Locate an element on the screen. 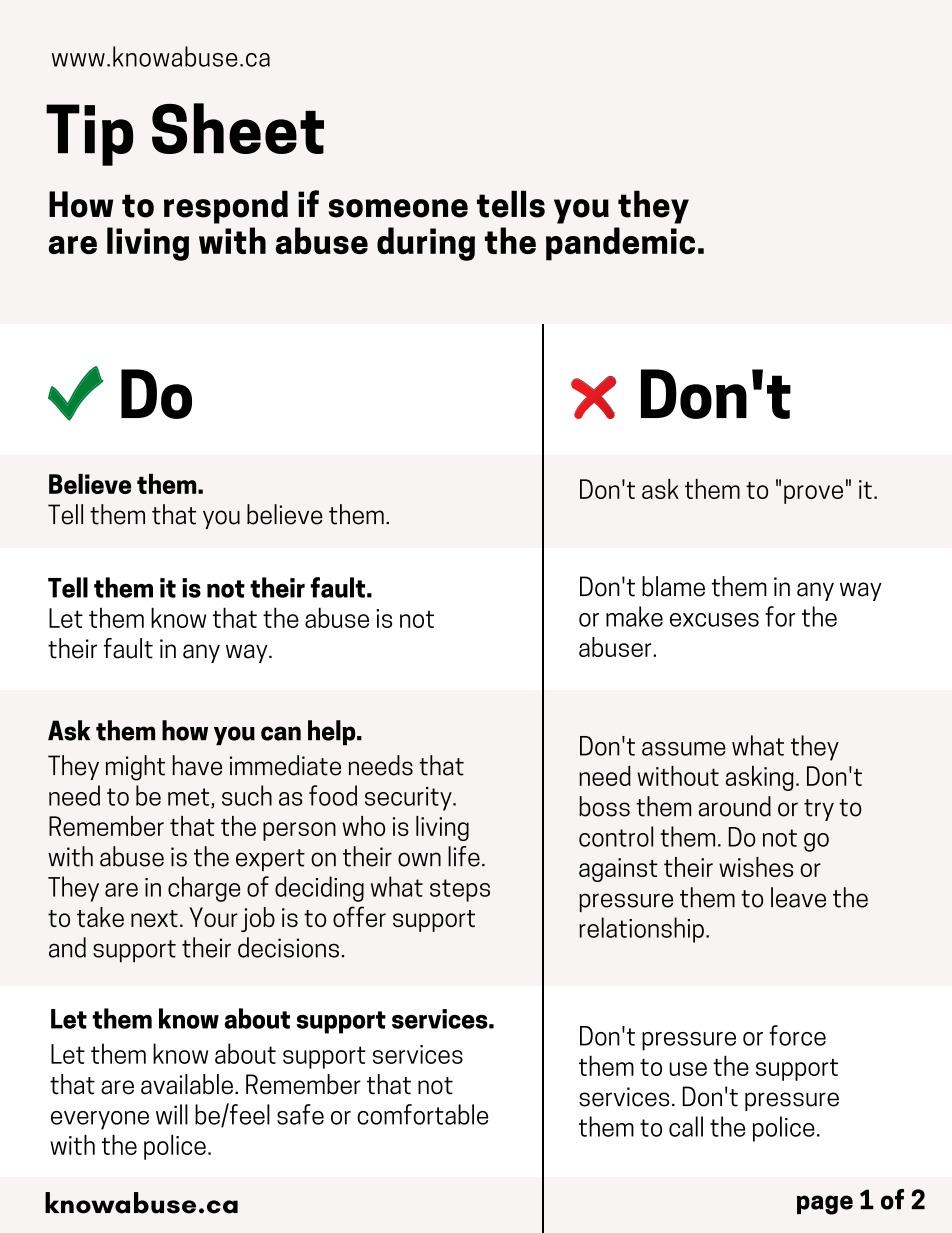  will is located at coordinates (172, 1114).
